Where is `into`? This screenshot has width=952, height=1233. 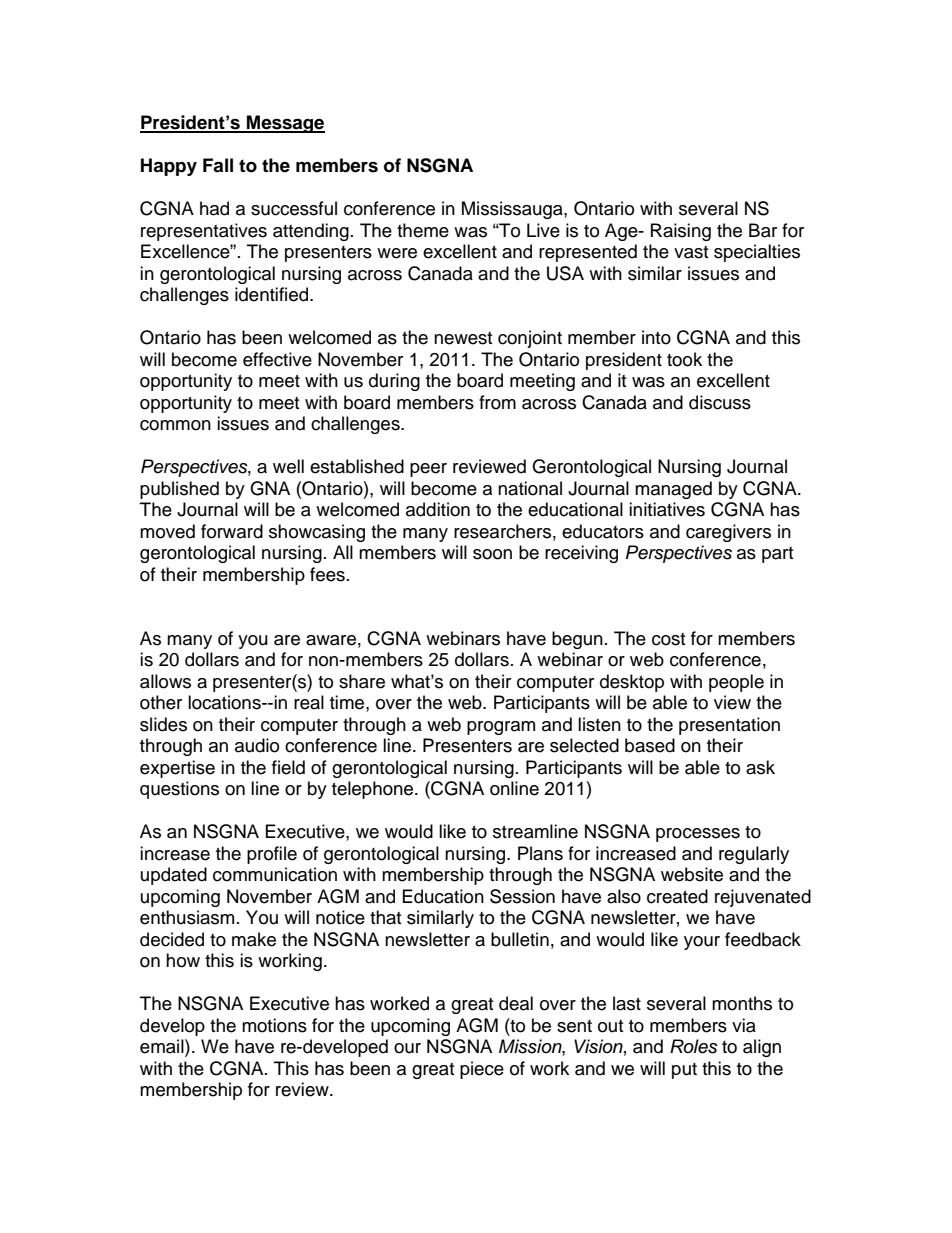
into is located at coordinates (656, 337).
